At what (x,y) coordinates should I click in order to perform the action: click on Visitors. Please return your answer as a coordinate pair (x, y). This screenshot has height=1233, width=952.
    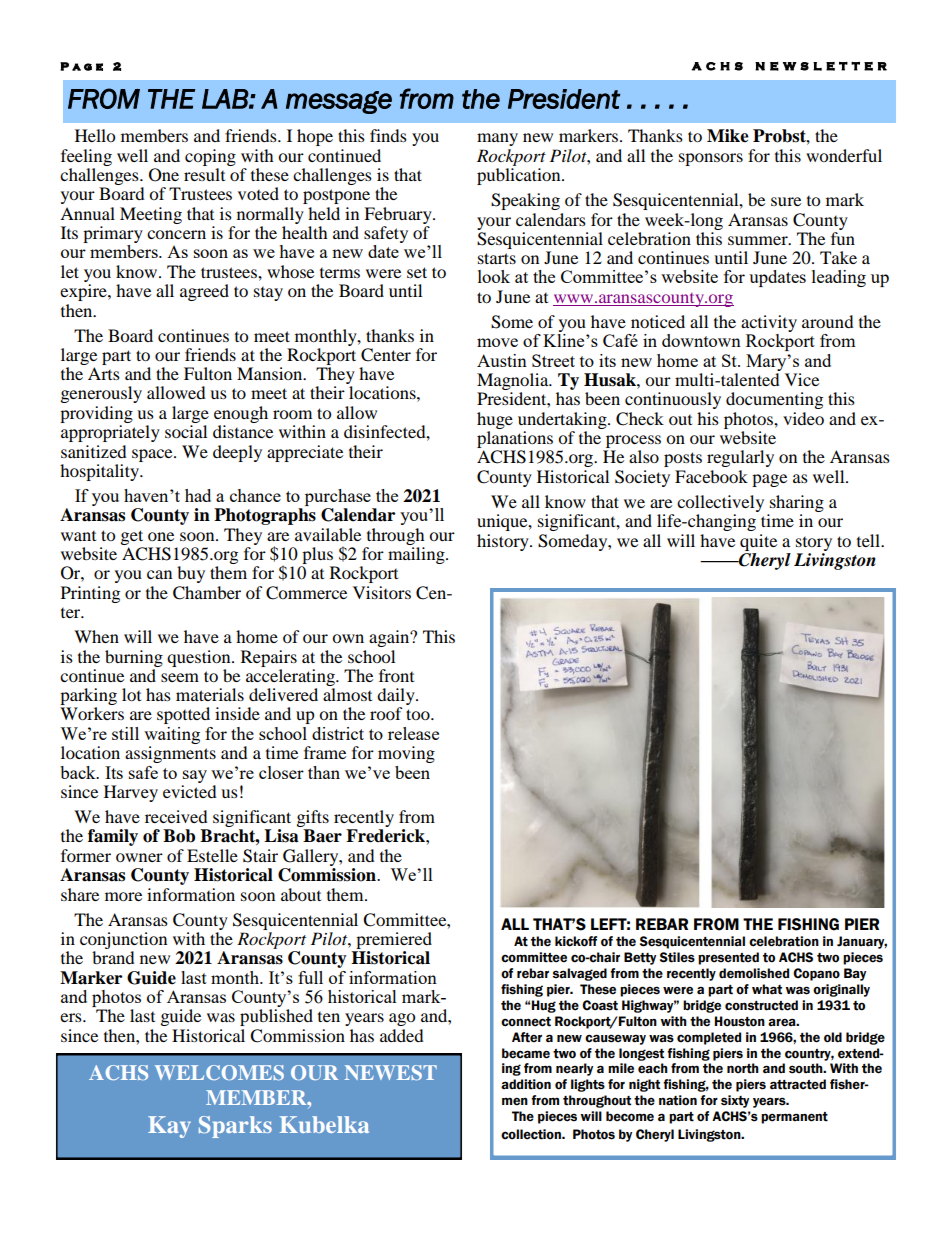
    Looking at the image, I should click on (382, 592).
